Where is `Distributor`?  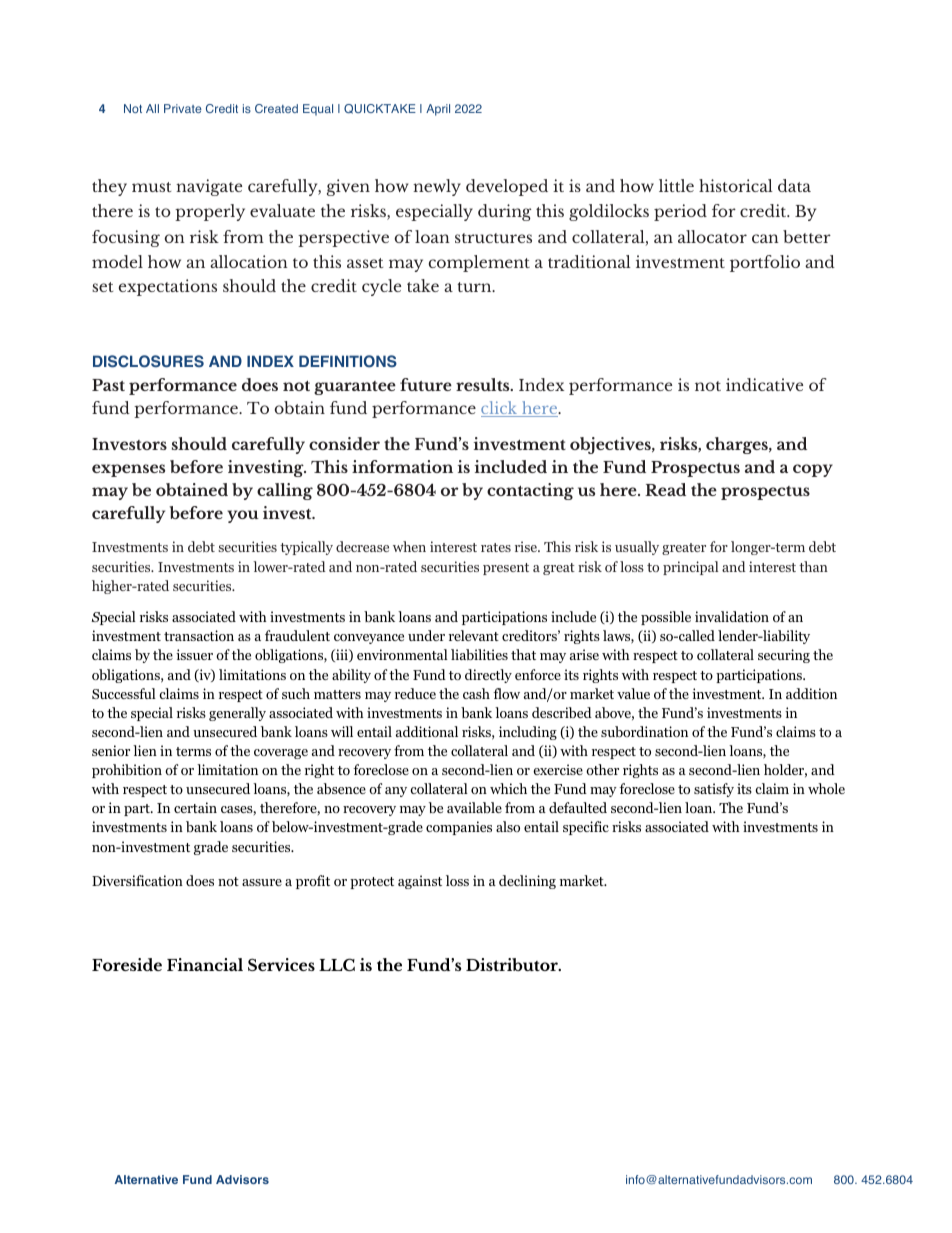 Distributor is located at coordinates (513, 964).
